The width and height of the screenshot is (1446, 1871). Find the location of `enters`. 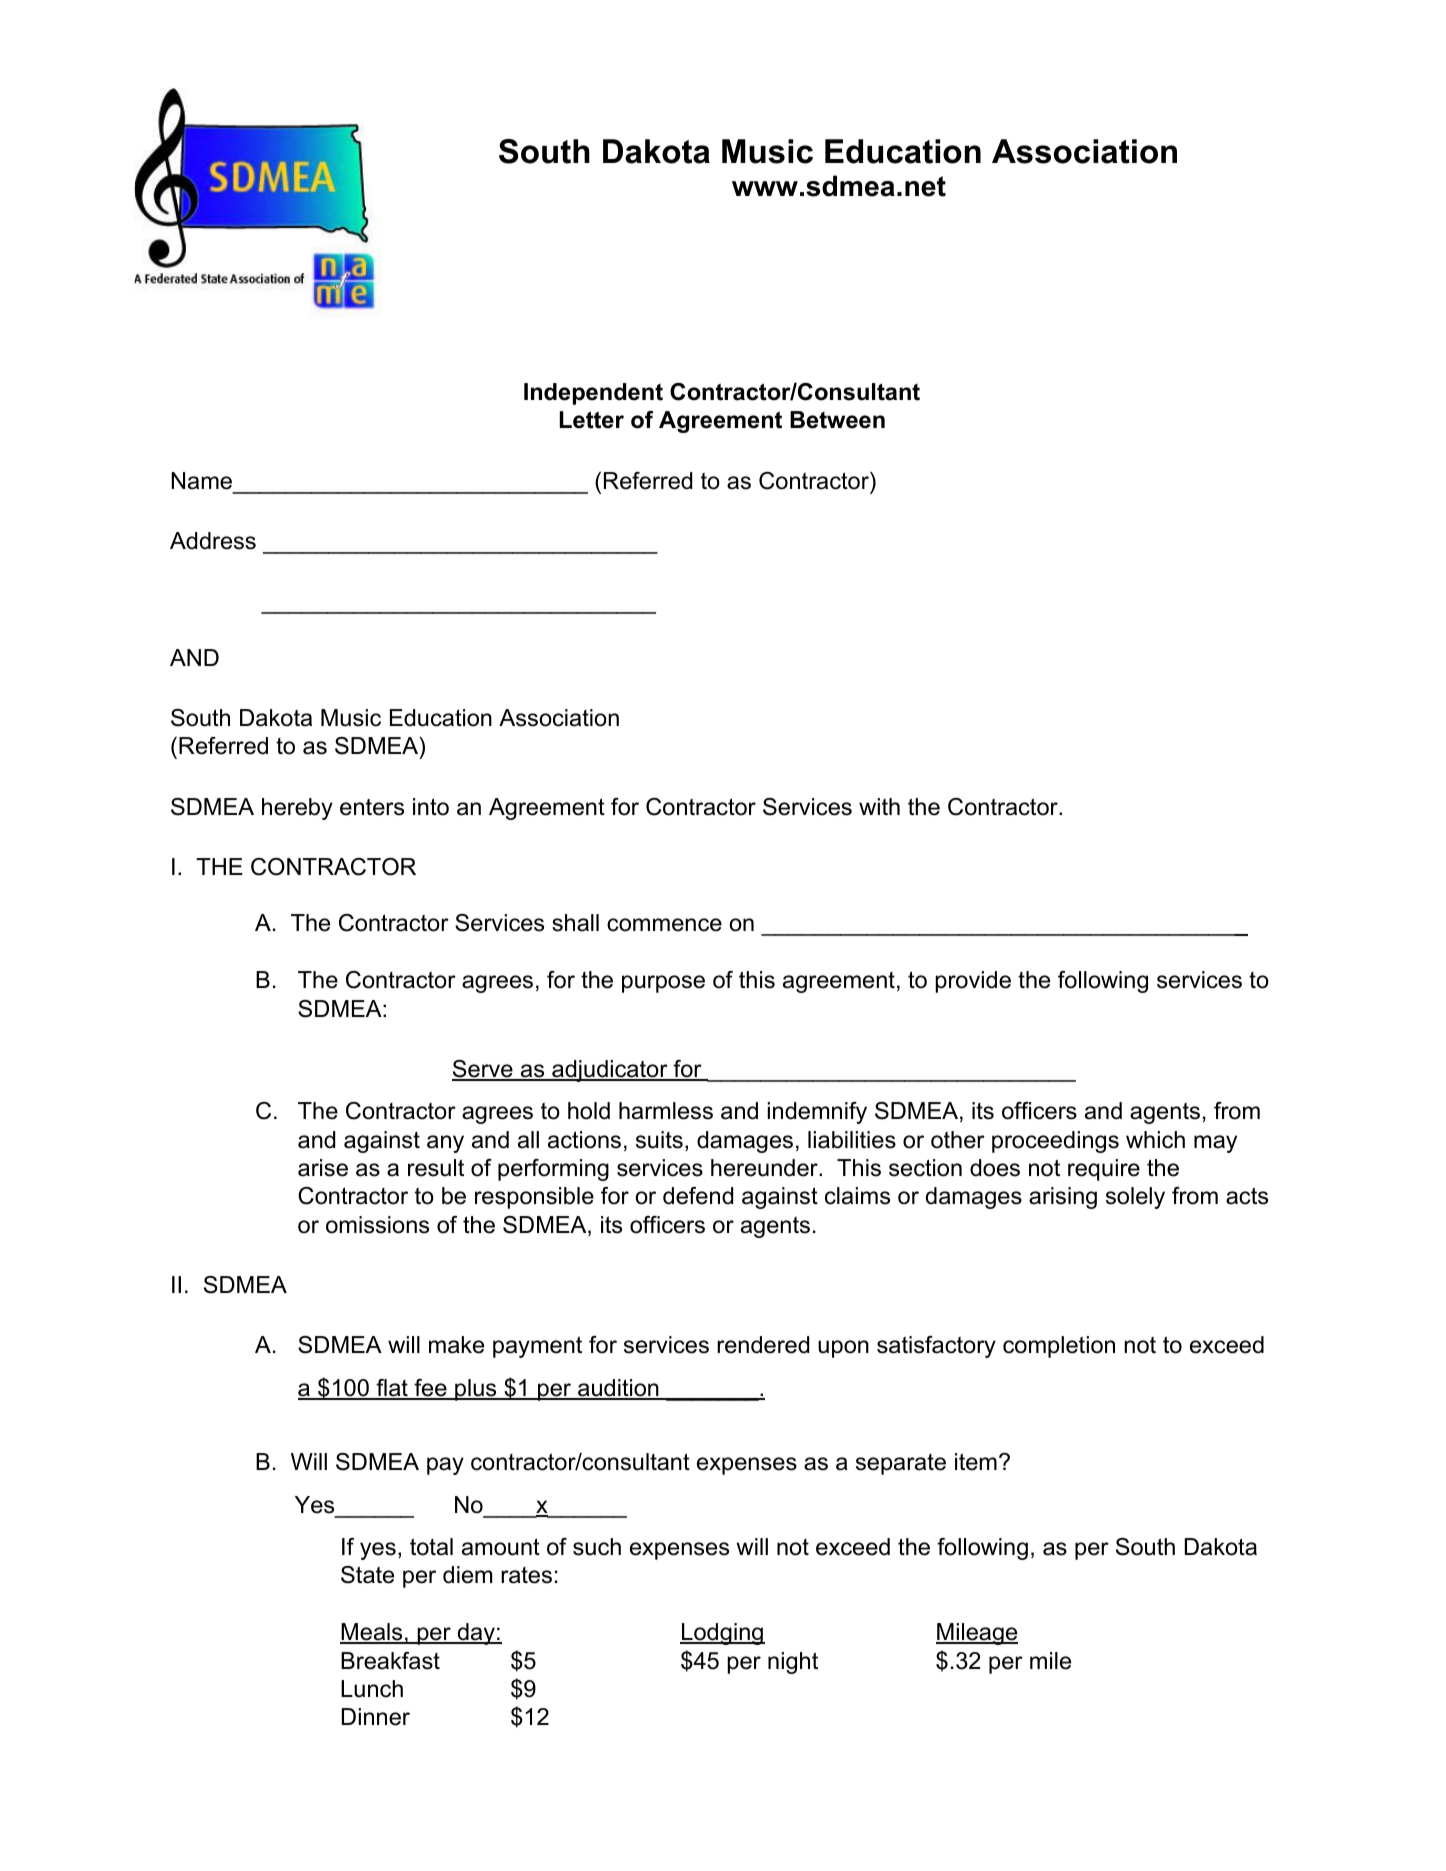

enters is located at coordinates (372, 807).
